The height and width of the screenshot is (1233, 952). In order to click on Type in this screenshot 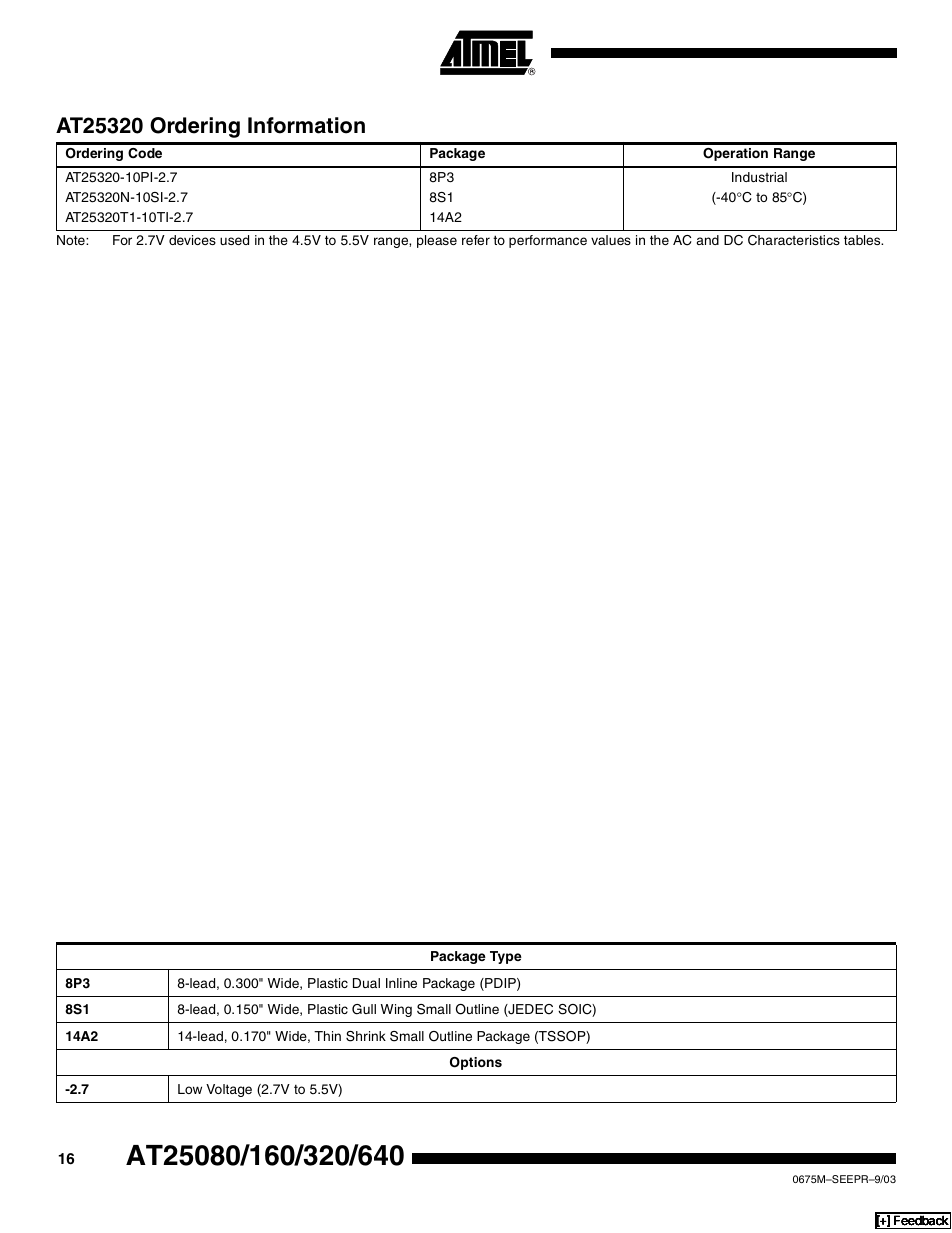, I will do `click(506, 957)`.
